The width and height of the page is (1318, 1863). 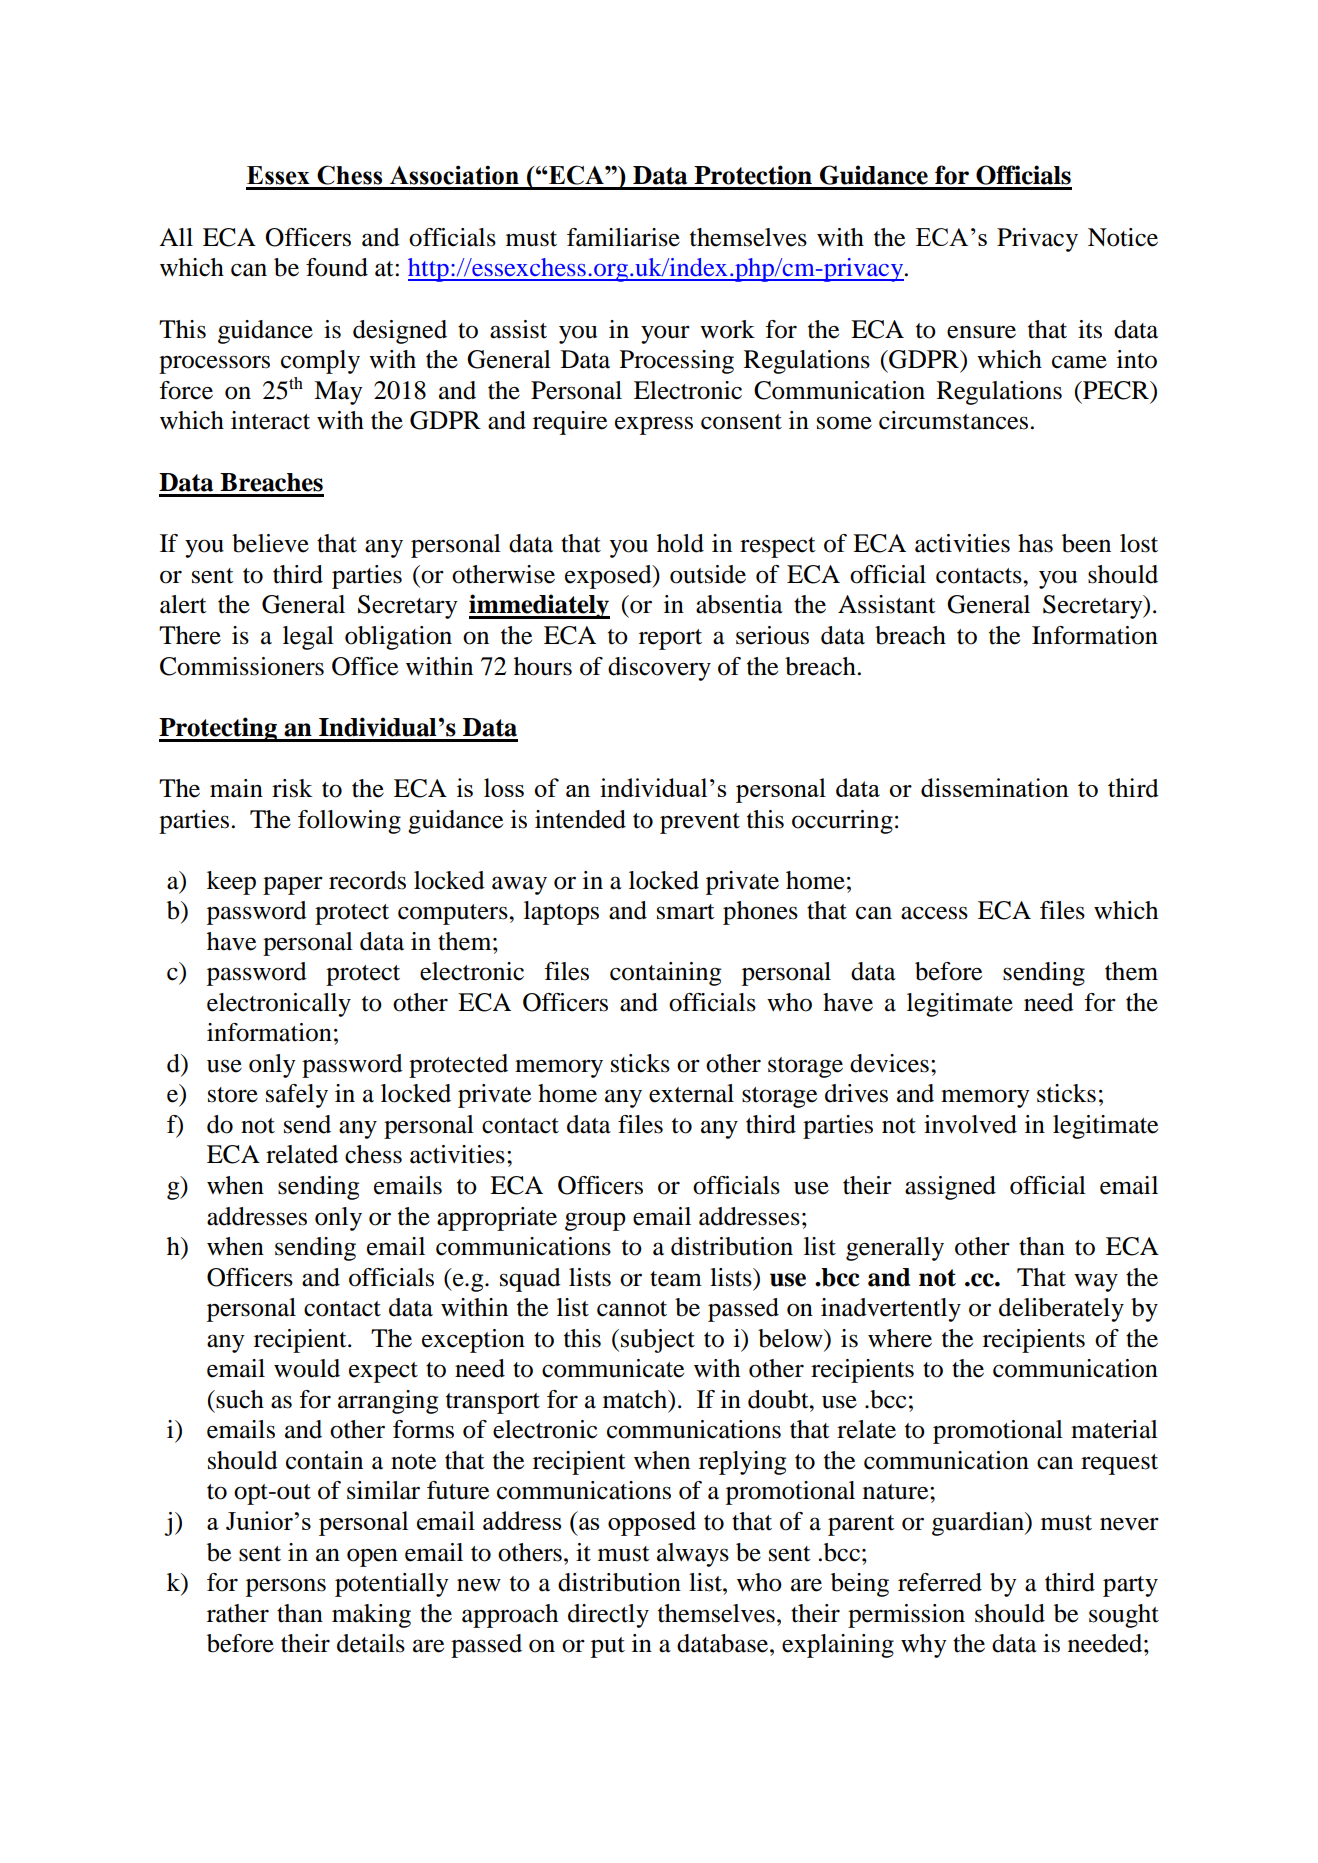 What do you see at coordinates (337, 267) in the page?
I see `found` at bounding box center [337, 267].
